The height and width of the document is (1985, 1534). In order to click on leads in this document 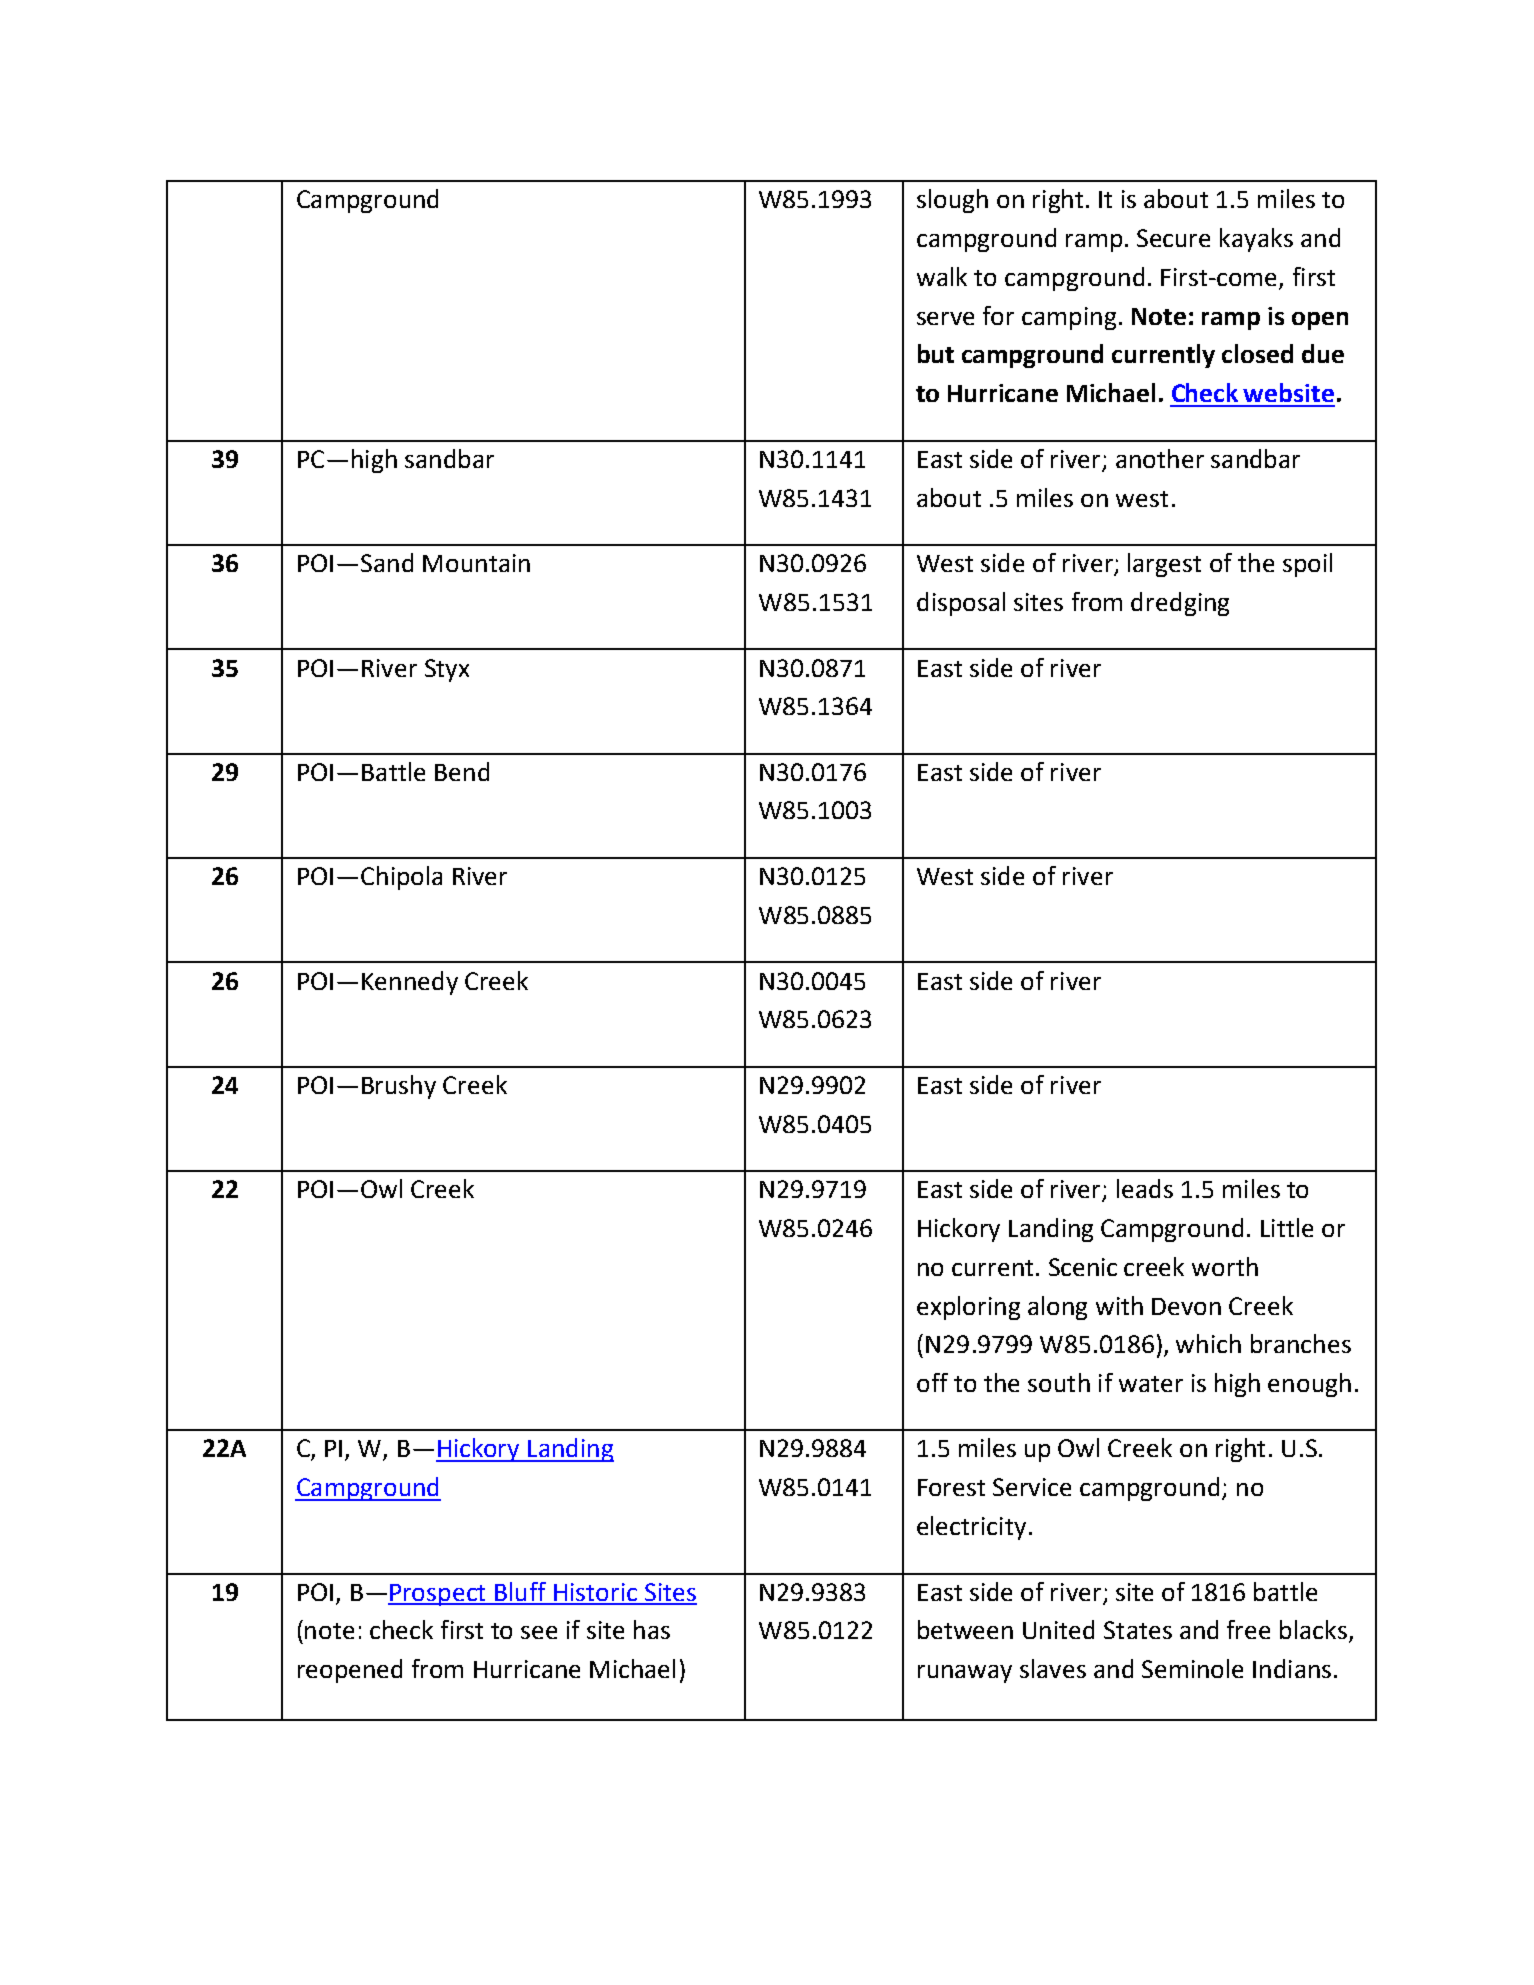, I will do `click(1145, 1188)`.
